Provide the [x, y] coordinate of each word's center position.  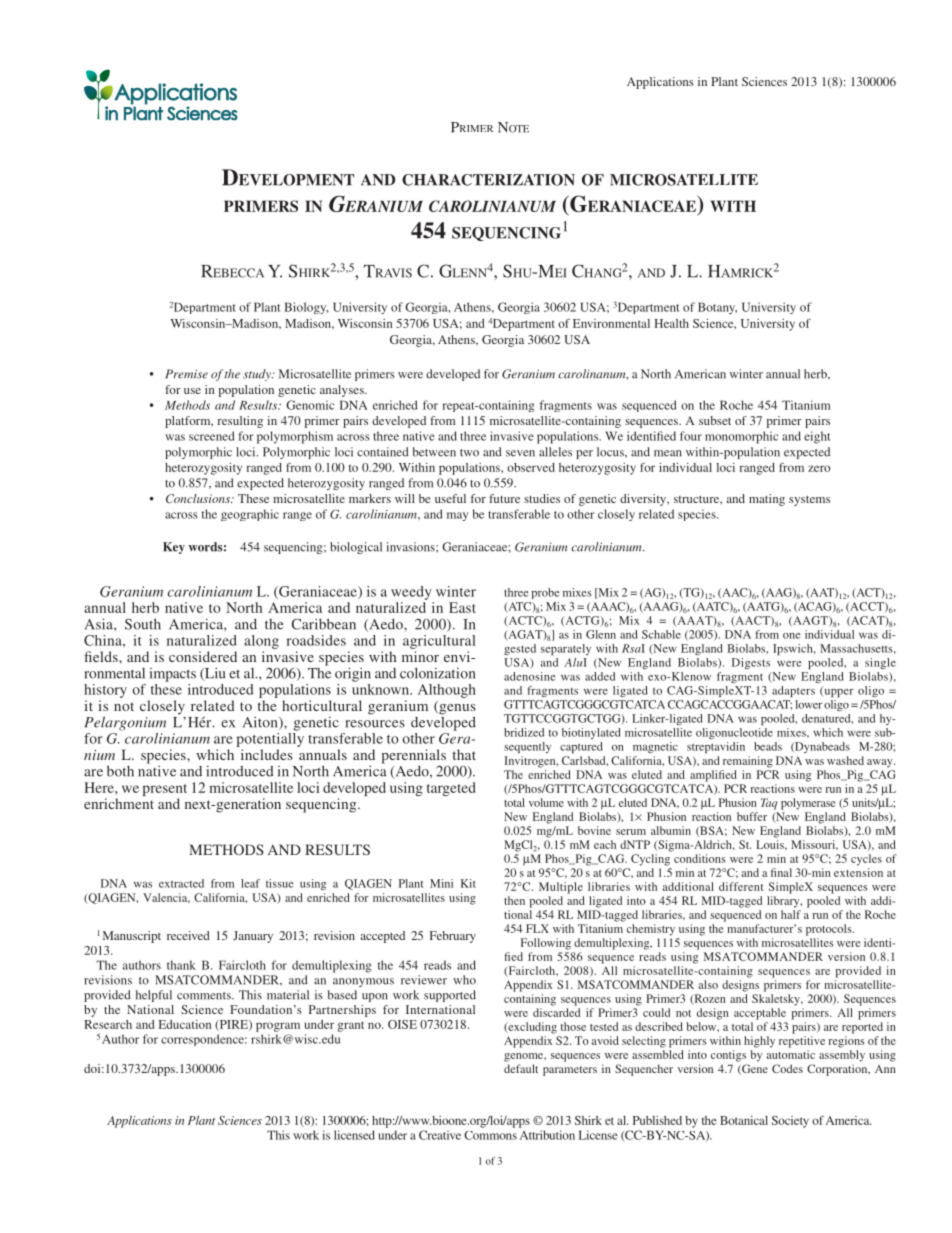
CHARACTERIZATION [488, 180]
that [464, 754]
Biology [306, 308]
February [453, 937]
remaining [748, 762]
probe [545, 593]
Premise [186, 374]
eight [817, 437]
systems [809, 501]
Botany [717, 308]
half [791, 914]
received [188, 935]
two [469, 453]
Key [174, 548]
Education [185, 1024]
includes [267, 754]
